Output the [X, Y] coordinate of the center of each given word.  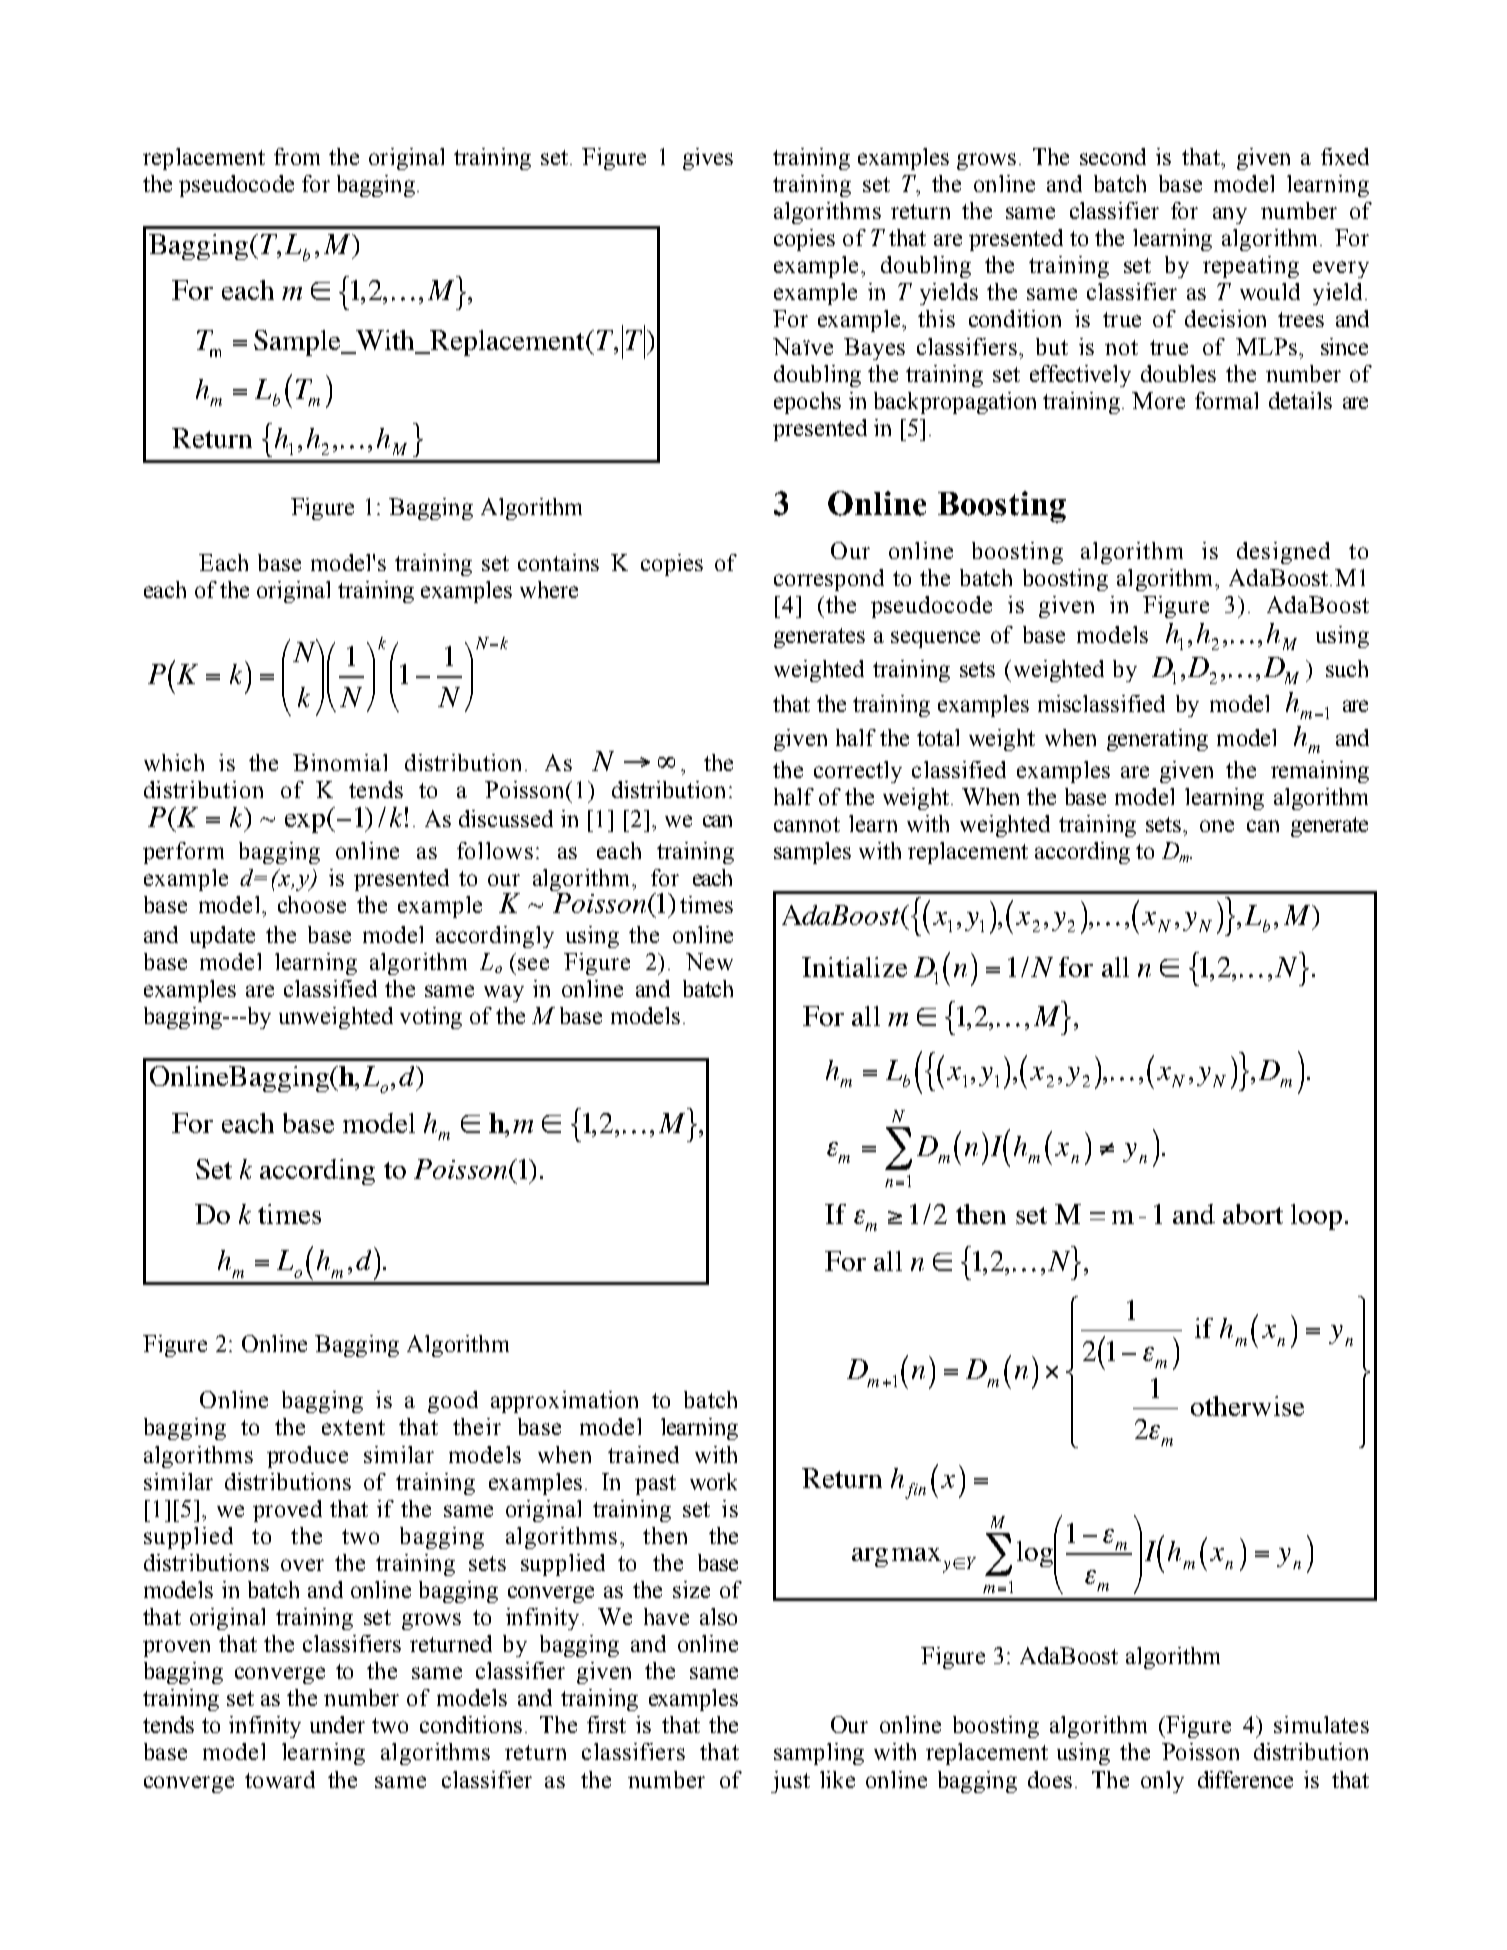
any [1230, 215]
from [297, 156]
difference [1245, 1779]
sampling [819, 1754]
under [337, 1724]
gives [708, 159]
